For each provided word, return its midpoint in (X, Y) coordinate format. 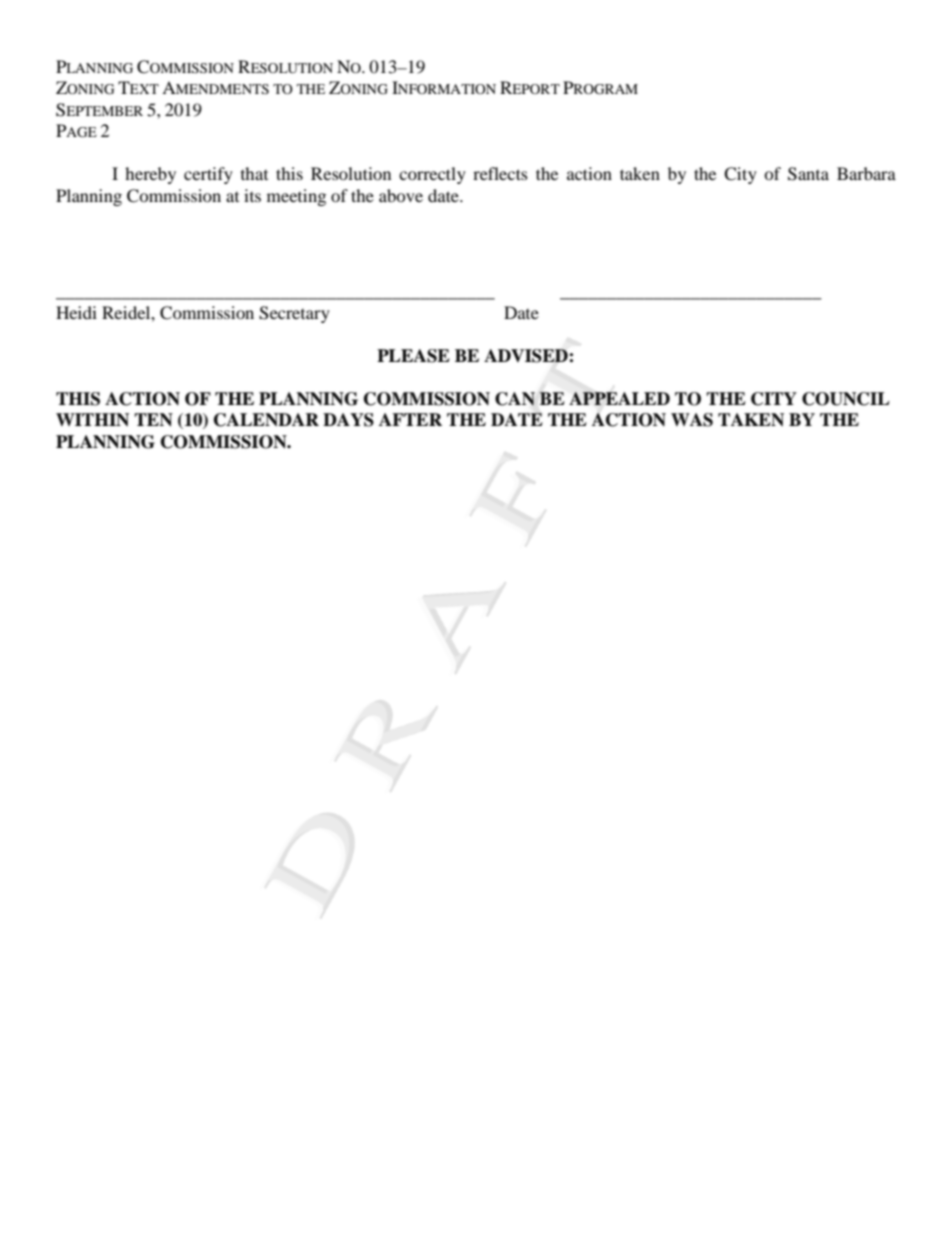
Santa (808, 174)
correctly (432, 175)
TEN (153, 420)
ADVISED (527, 356)
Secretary (294, 314)
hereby (150, 175)
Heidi (76, 312)
